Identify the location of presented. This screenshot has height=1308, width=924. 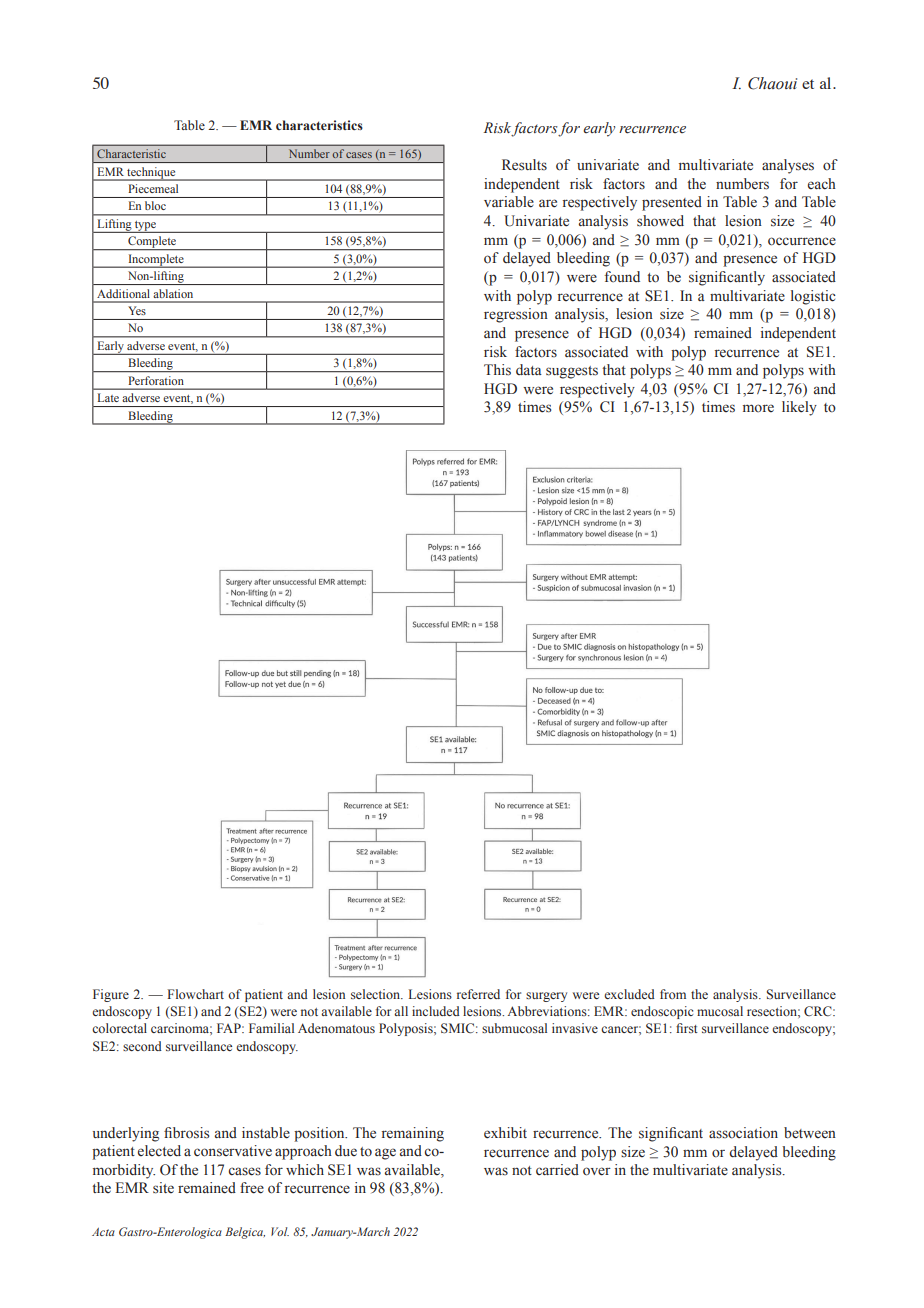
(672, 203).
